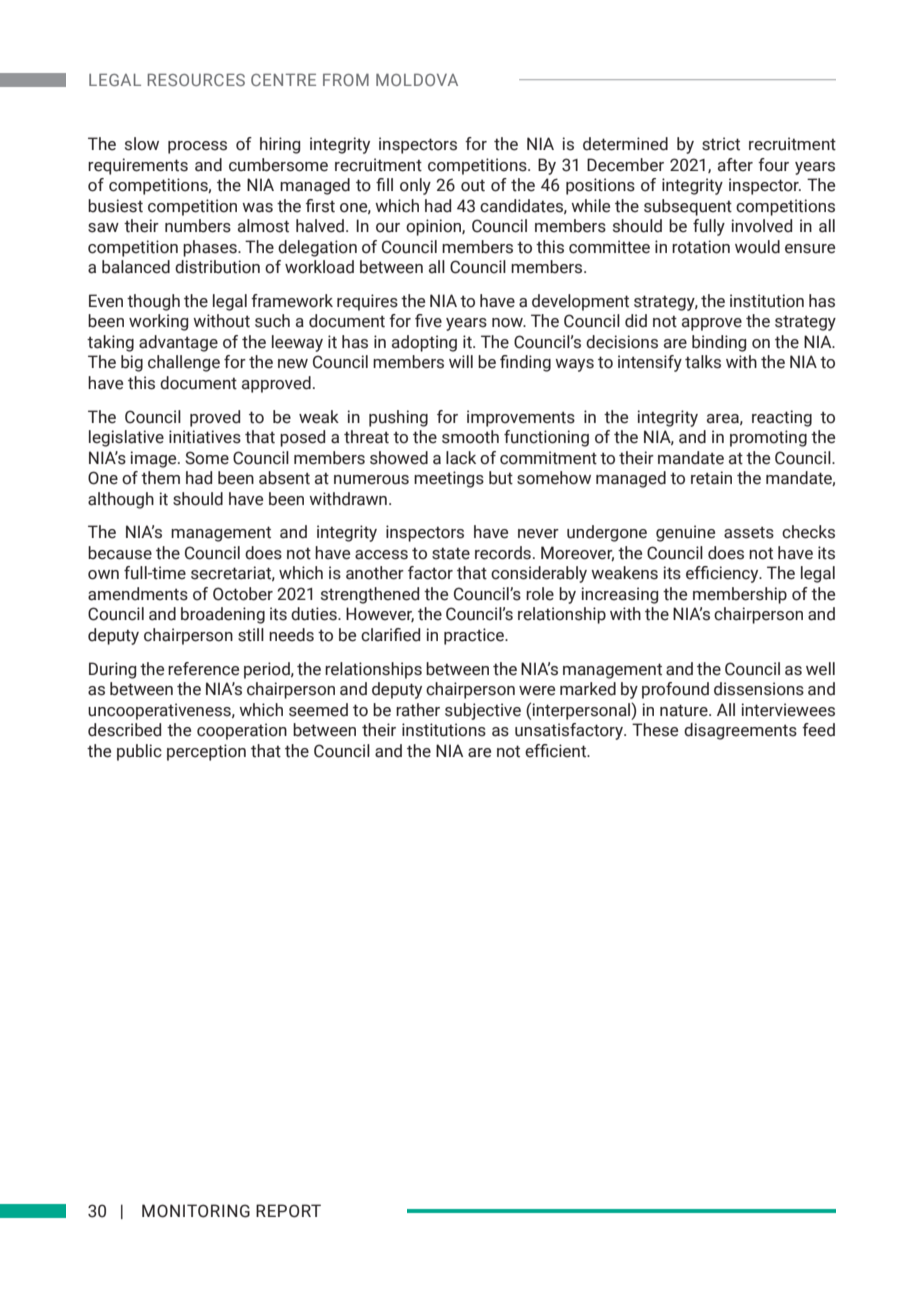 This image has width=924, height=1308. I want to click on public, so click(139, 752).
